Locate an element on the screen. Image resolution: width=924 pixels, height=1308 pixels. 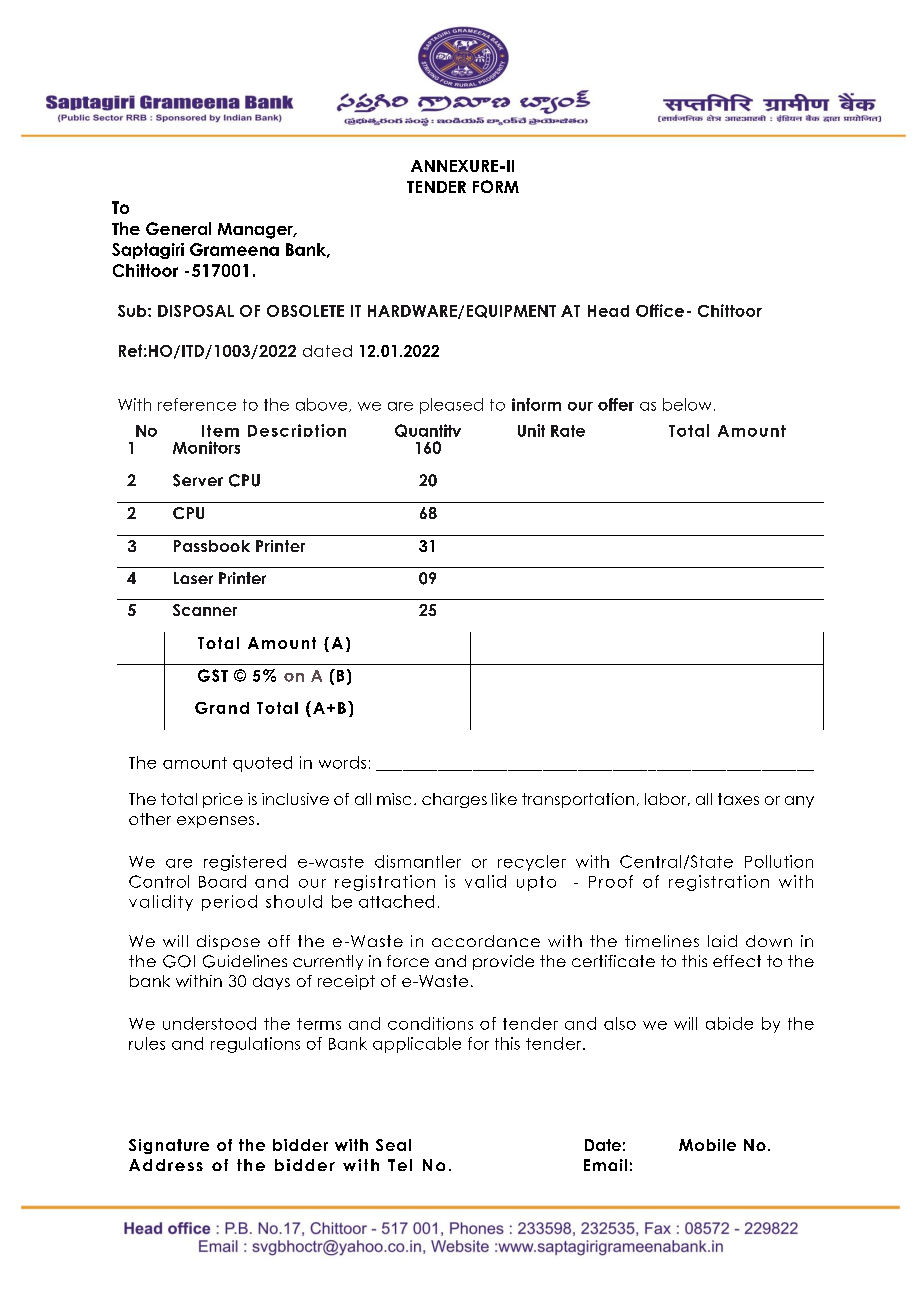
charges is located at coordinates (454, 800).
